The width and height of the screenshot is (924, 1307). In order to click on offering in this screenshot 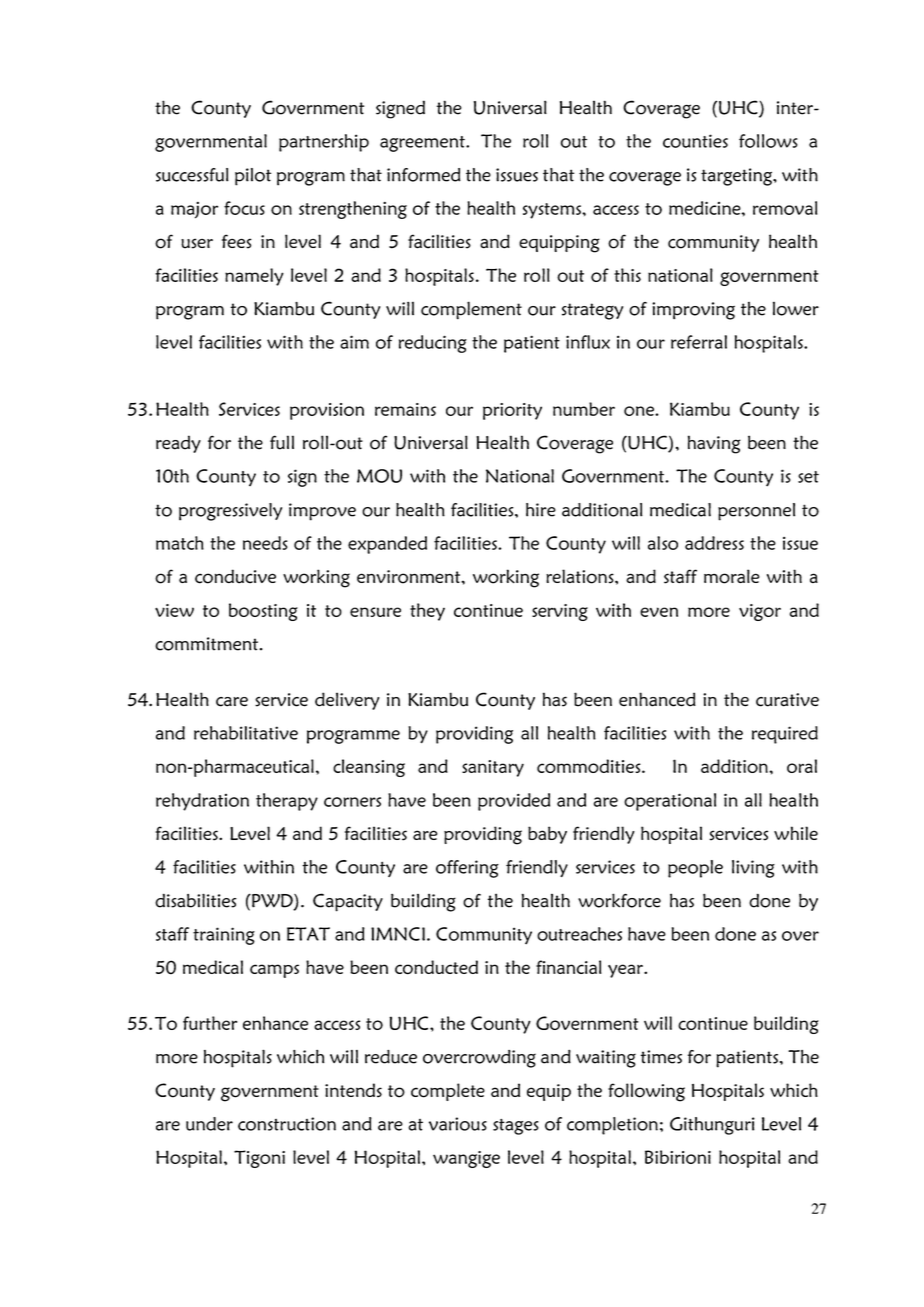, I will do `click(467, 869)`.
